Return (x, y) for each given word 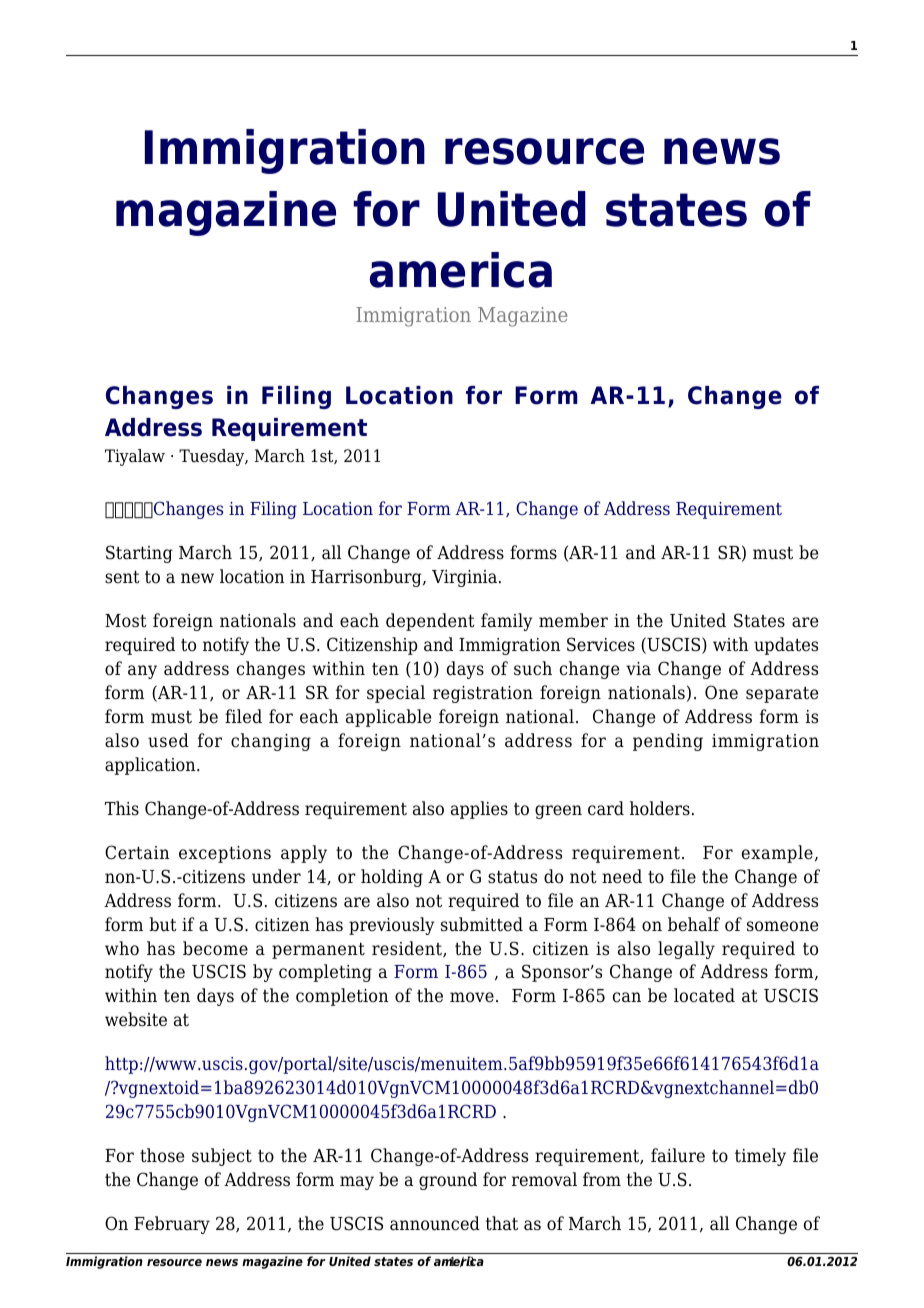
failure (678, 1155)
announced (435, 1223)
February (172, 1225)
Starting (139, 554)
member (573, 620)
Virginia (464, 578)
